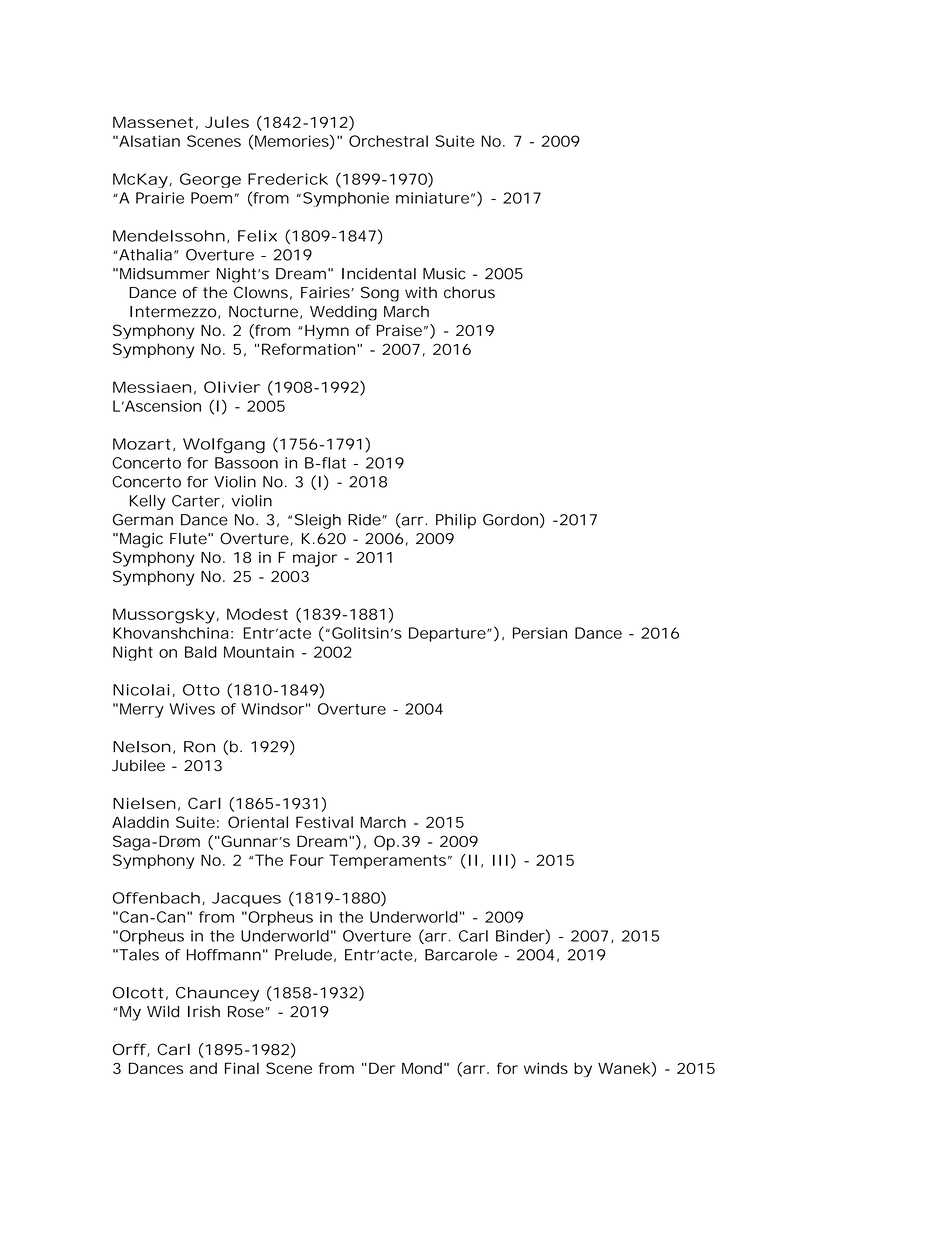 The image size is (952, 1233). I want to click on George, so click(210, 180).
